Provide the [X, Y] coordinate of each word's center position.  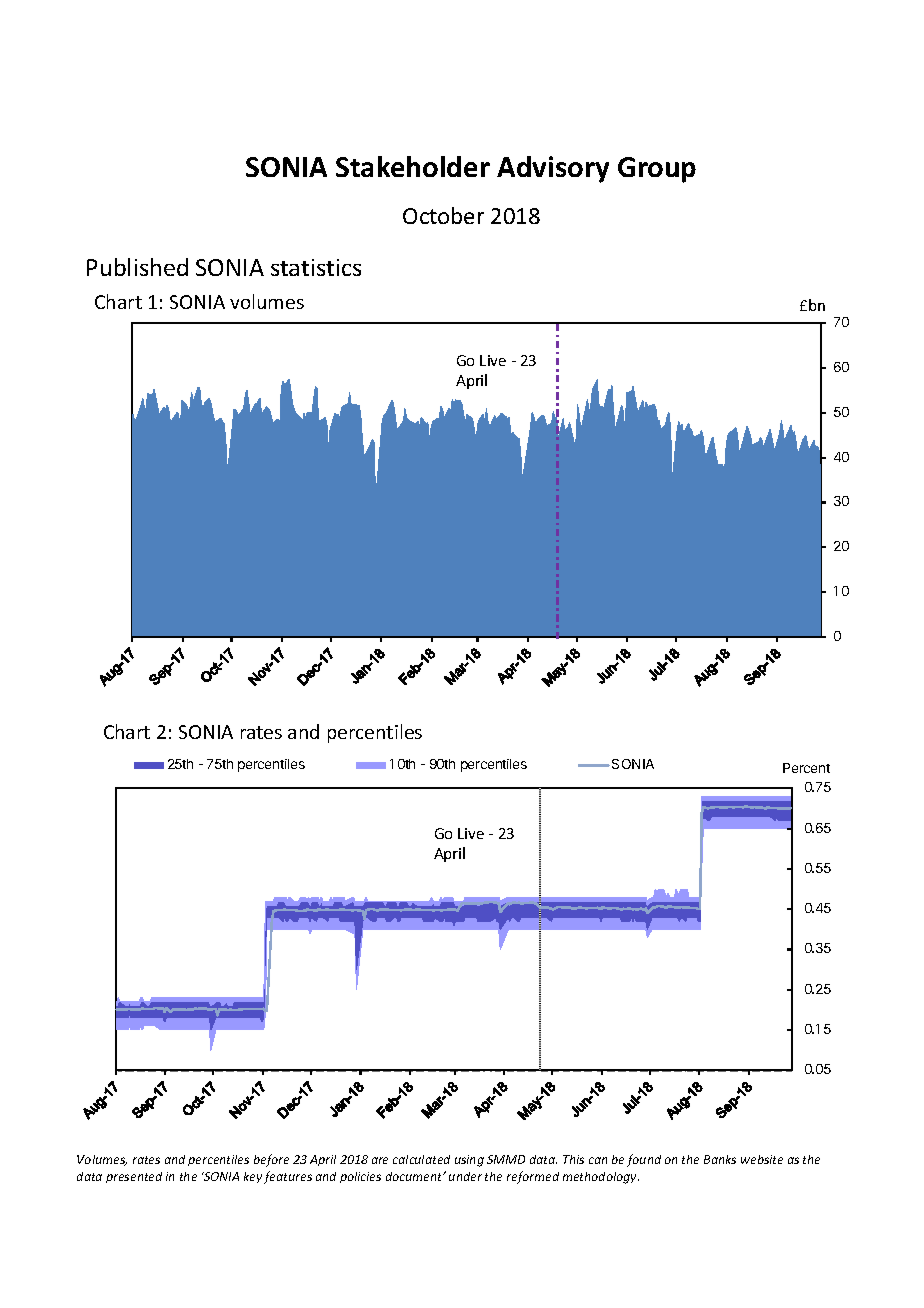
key [253, 1177]
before [271, 1160]
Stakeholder [413, 166]
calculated [421, 1159]
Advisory [553, 169]
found [644, 1160]
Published [137, 267]
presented [134, 1177]
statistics [316, 267]
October [443, 215]
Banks [720, 1159]
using [469, 1161]
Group [657, 170]
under [465, 1176]
